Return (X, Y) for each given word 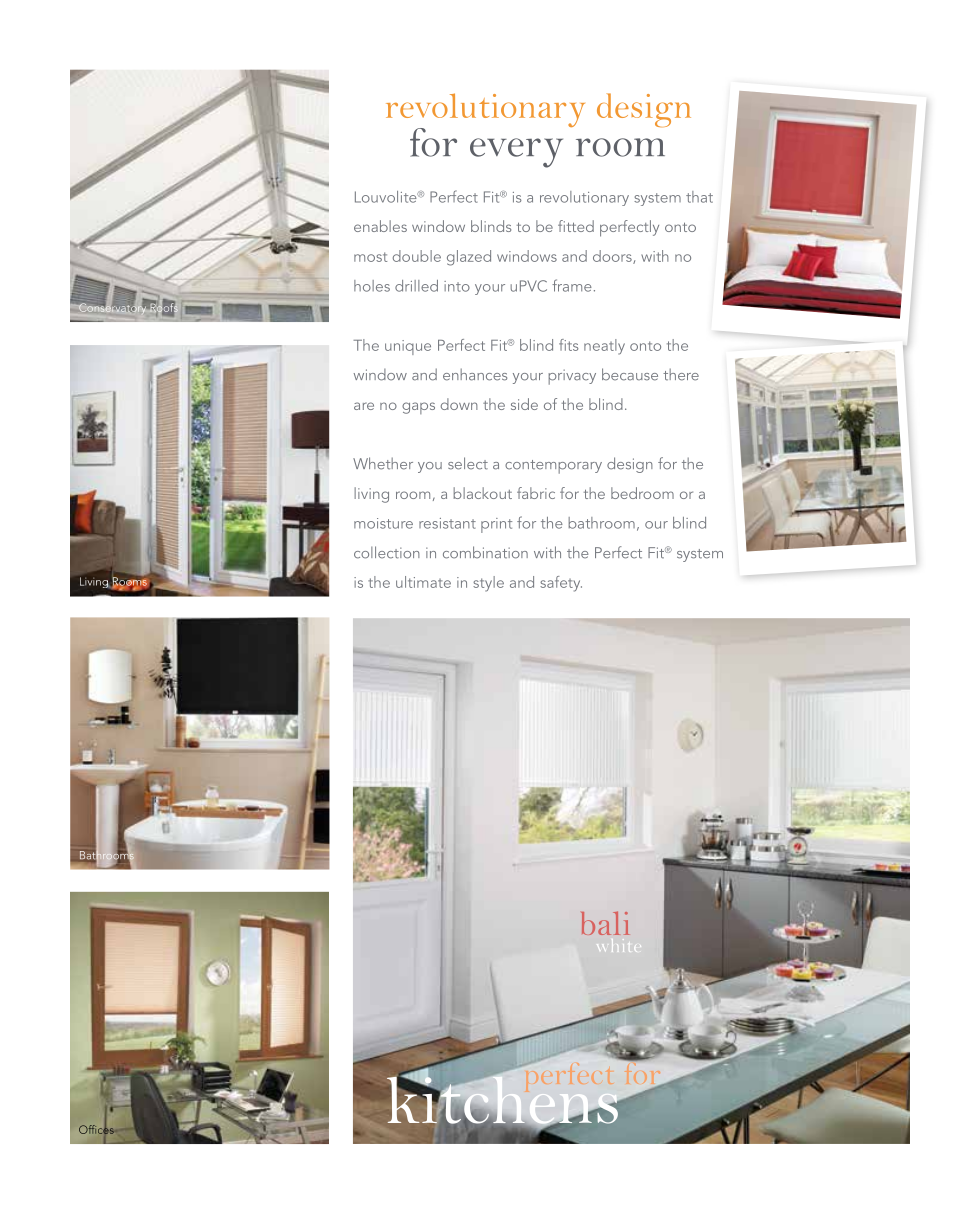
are (364, 406)
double (417, 256)
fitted (576, 226)
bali (605, 923)
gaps (418, 408)
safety (561, 584)
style (488, 584)
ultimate (423, 582)
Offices (96, 1128)
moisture (383, 523)
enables (380, 226)
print (496, 525)
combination (485, 552)
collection (387, 552)
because (630, 374)
